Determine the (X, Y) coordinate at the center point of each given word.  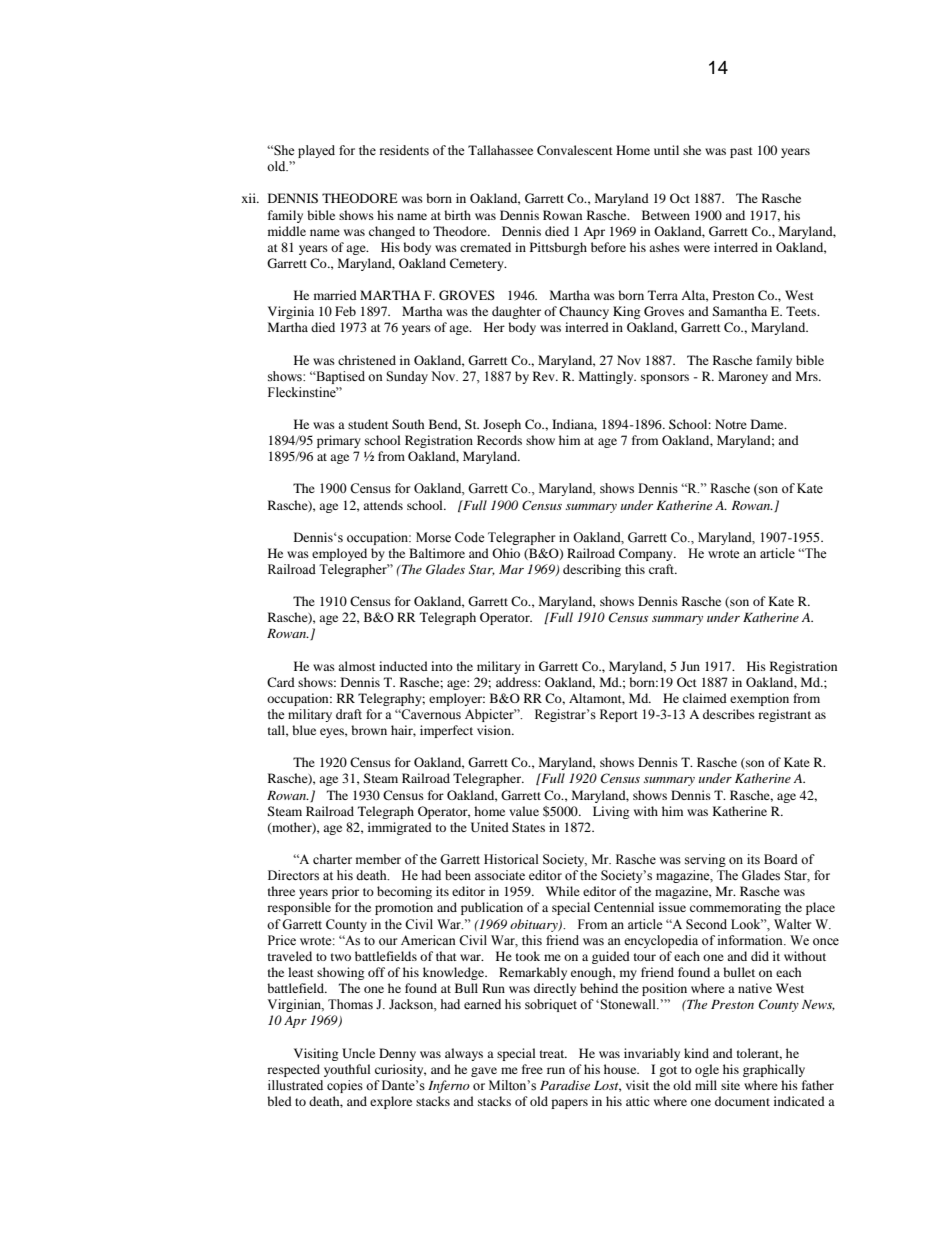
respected (293, 1070)
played (316, 151)
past (741, 152)
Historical (511, 859)
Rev (545, 376)
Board (781, 859)
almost (357, 666)
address (517, 682)
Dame (768, 424)
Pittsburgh (558, 248)
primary (339, 441)
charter (332, 859)
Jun (690, 666)
